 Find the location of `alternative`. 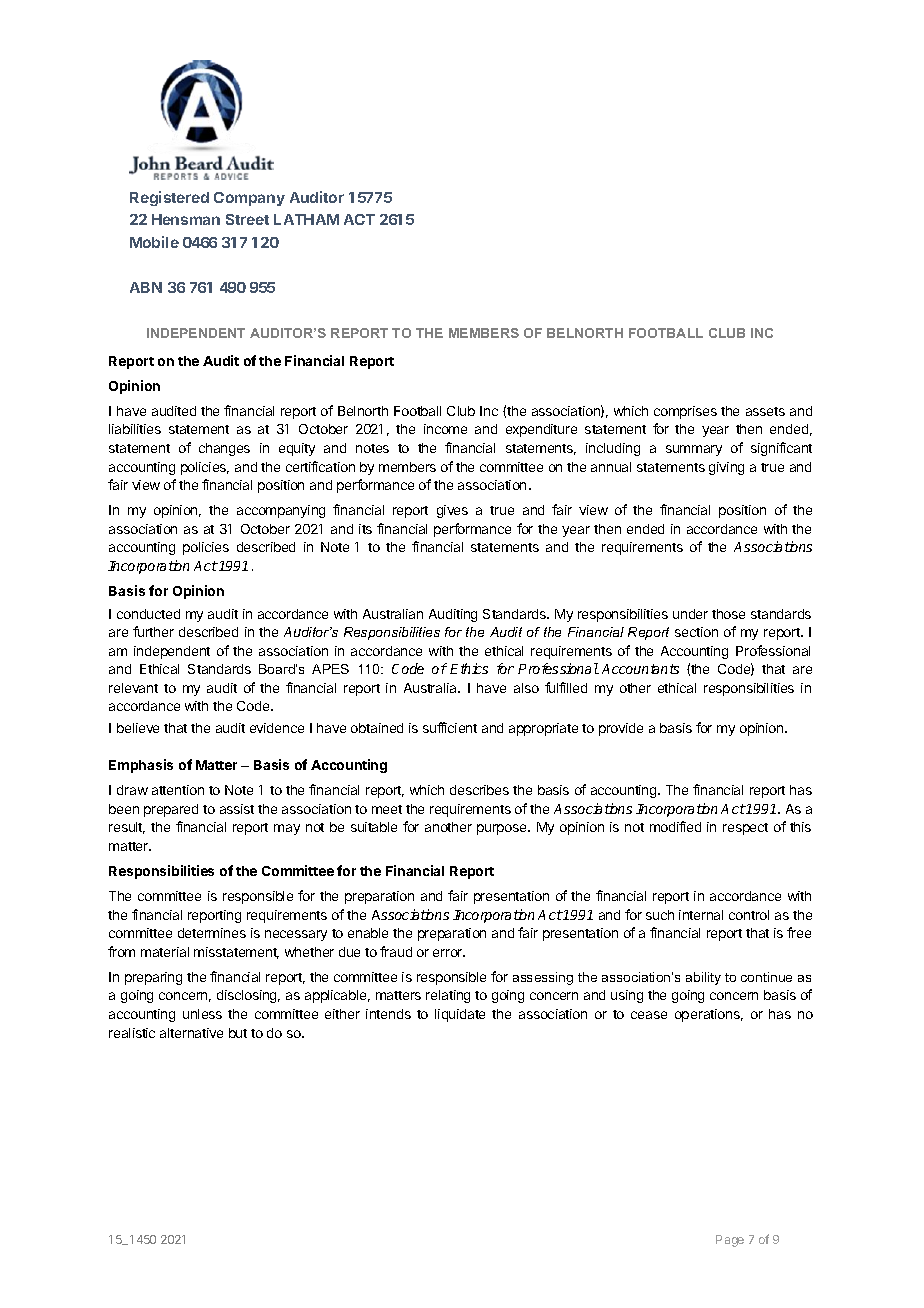

alternative is located at coordinates (191, 1033).
